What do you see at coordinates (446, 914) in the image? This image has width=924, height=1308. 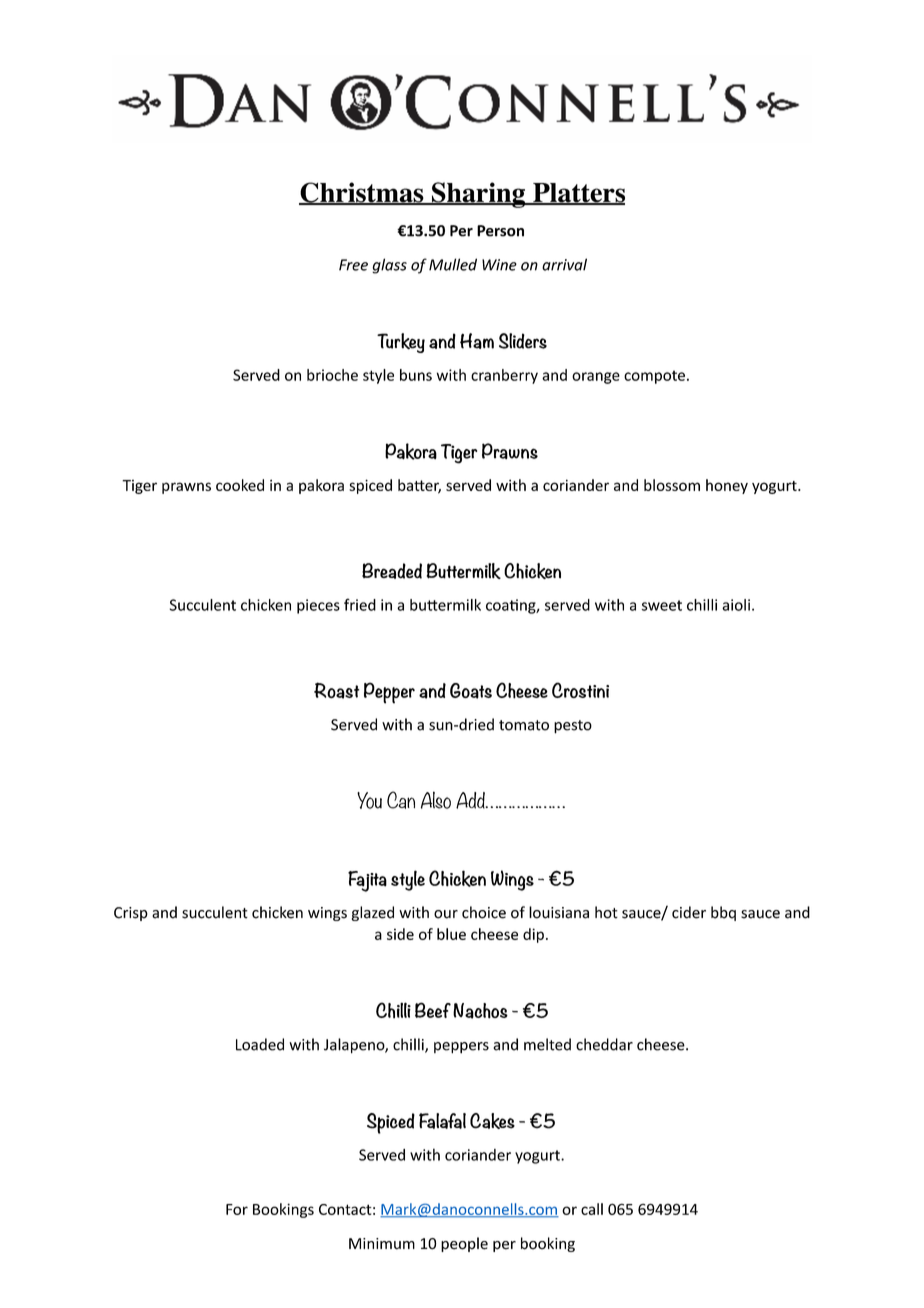 I see `our` at bounding box center [446, 914].
